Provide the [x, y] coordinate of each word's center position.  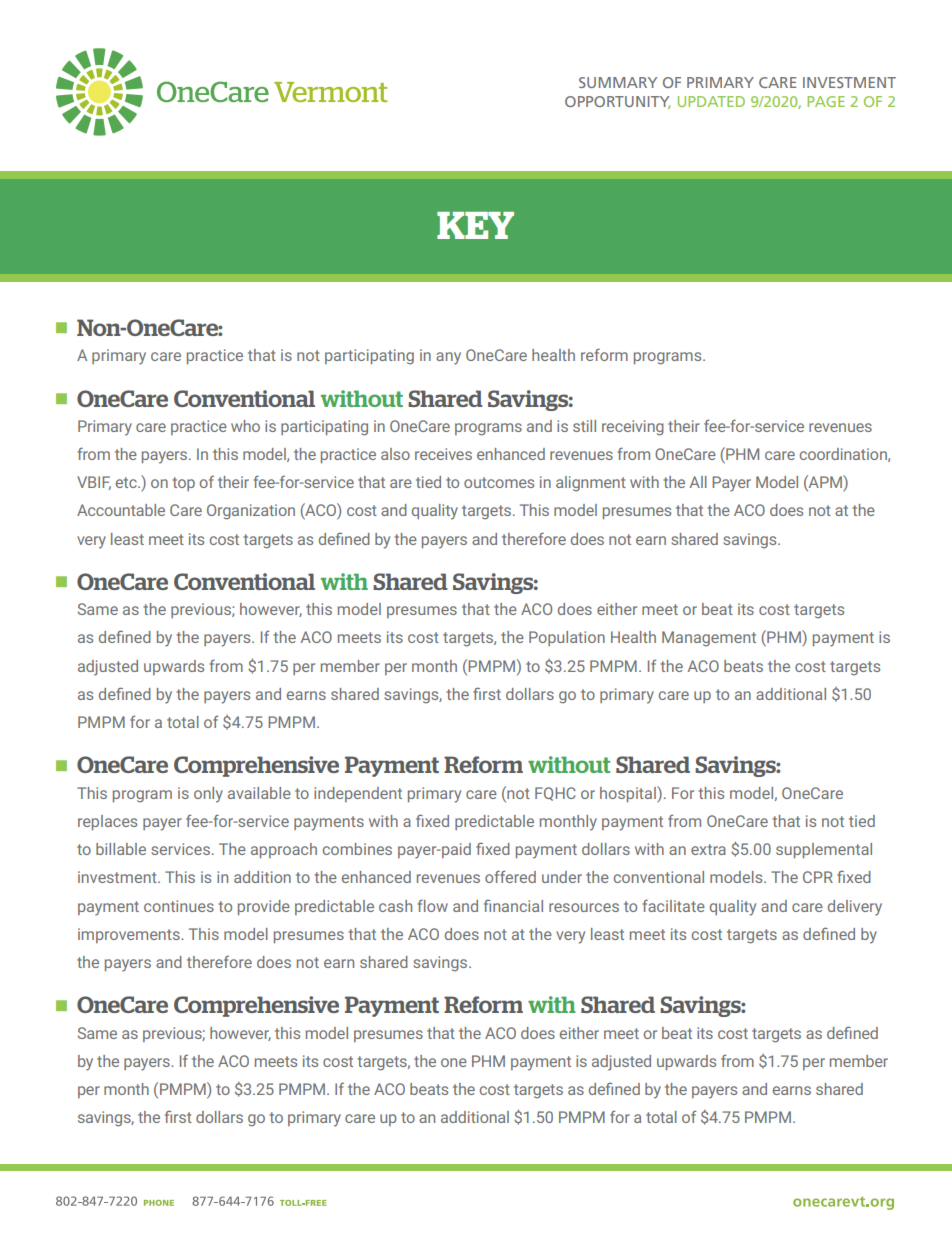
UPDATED [711, 101]
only [208, 795]
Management [709, 639]
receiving [633, 428]
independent [358, 794]
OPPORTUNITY [617, 102]
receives [443, 454]
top [183, 484]
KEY [475, 225]
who [245, 426]
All [698, 482]
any [448, 358]
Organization [251, 512]
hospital [629, 794]
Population [567, 638]
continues [179, 906]
